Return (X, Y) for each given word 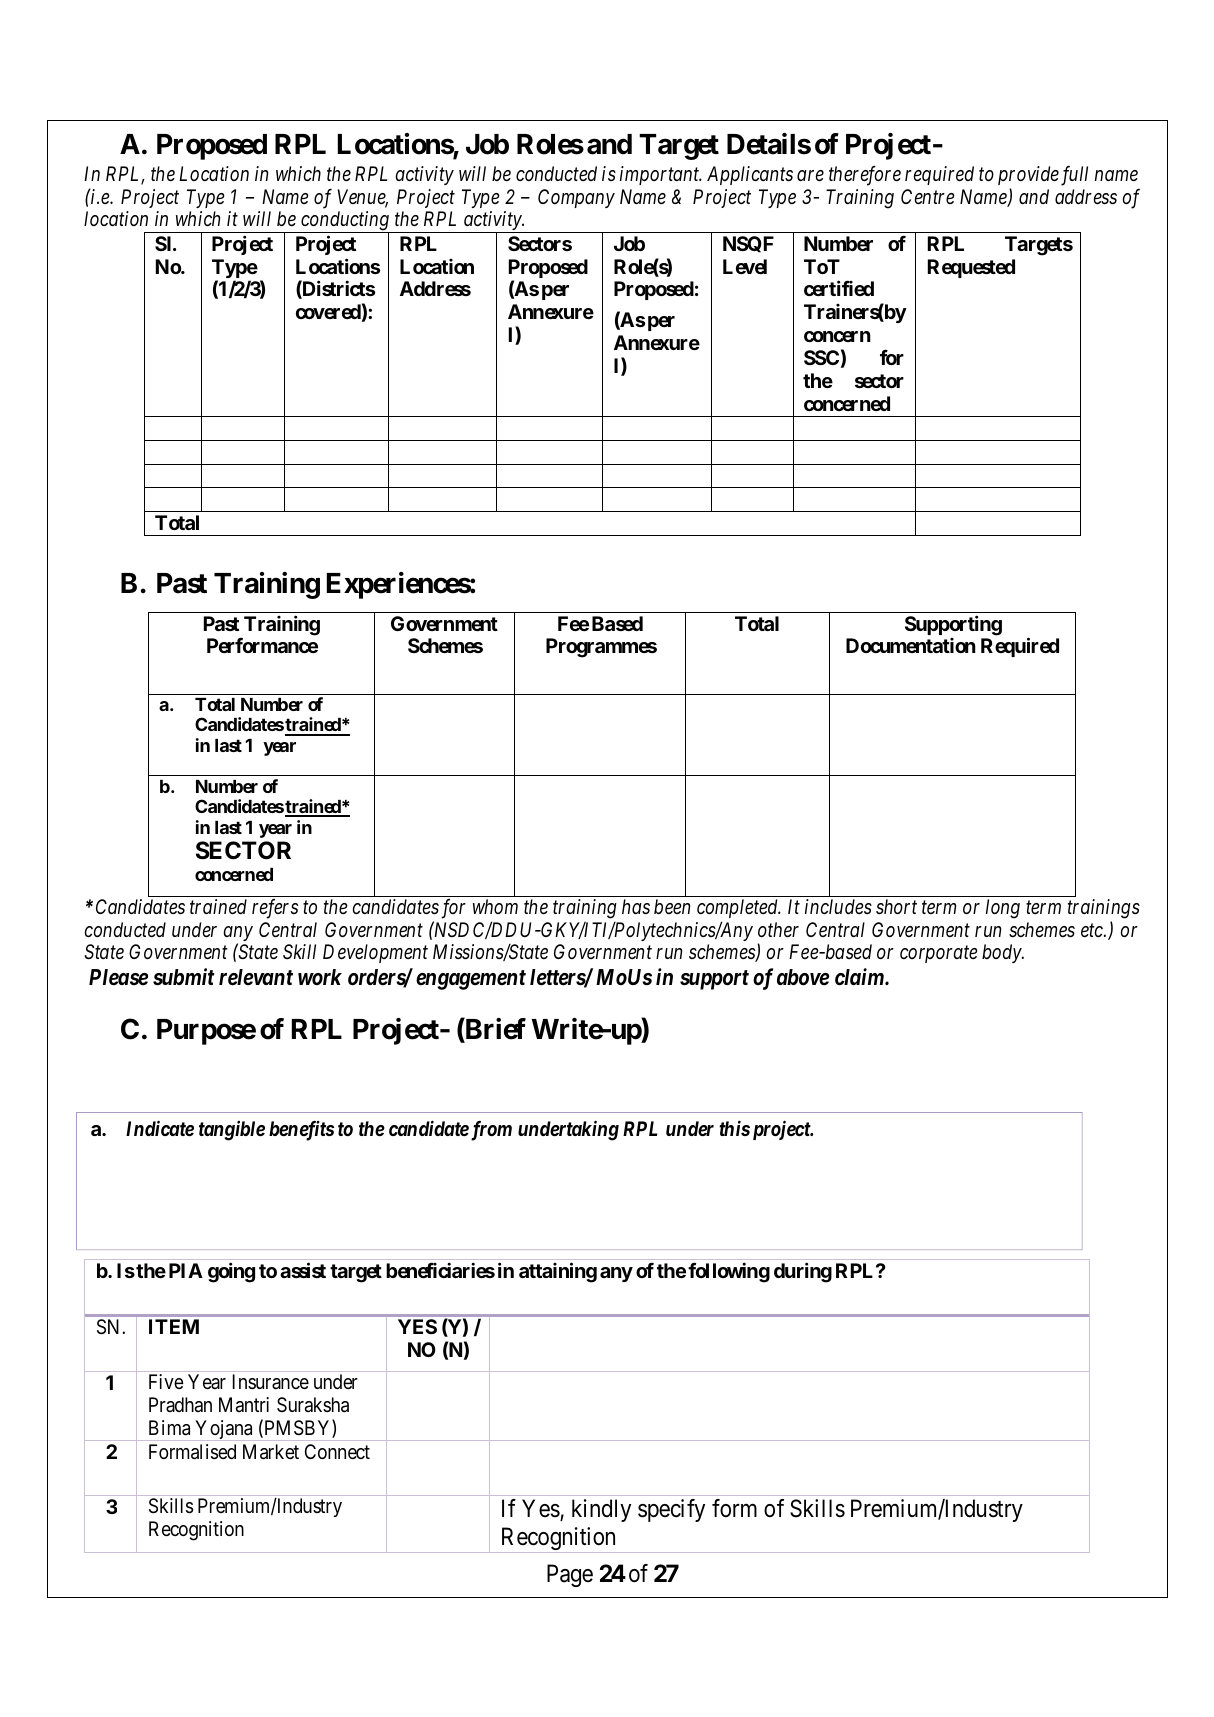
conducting (345, 222)
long (1003, 909)
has (636, 907)
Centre (928, 196)
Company (576, 198)
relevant (256, 977)
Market (271, 1452)
